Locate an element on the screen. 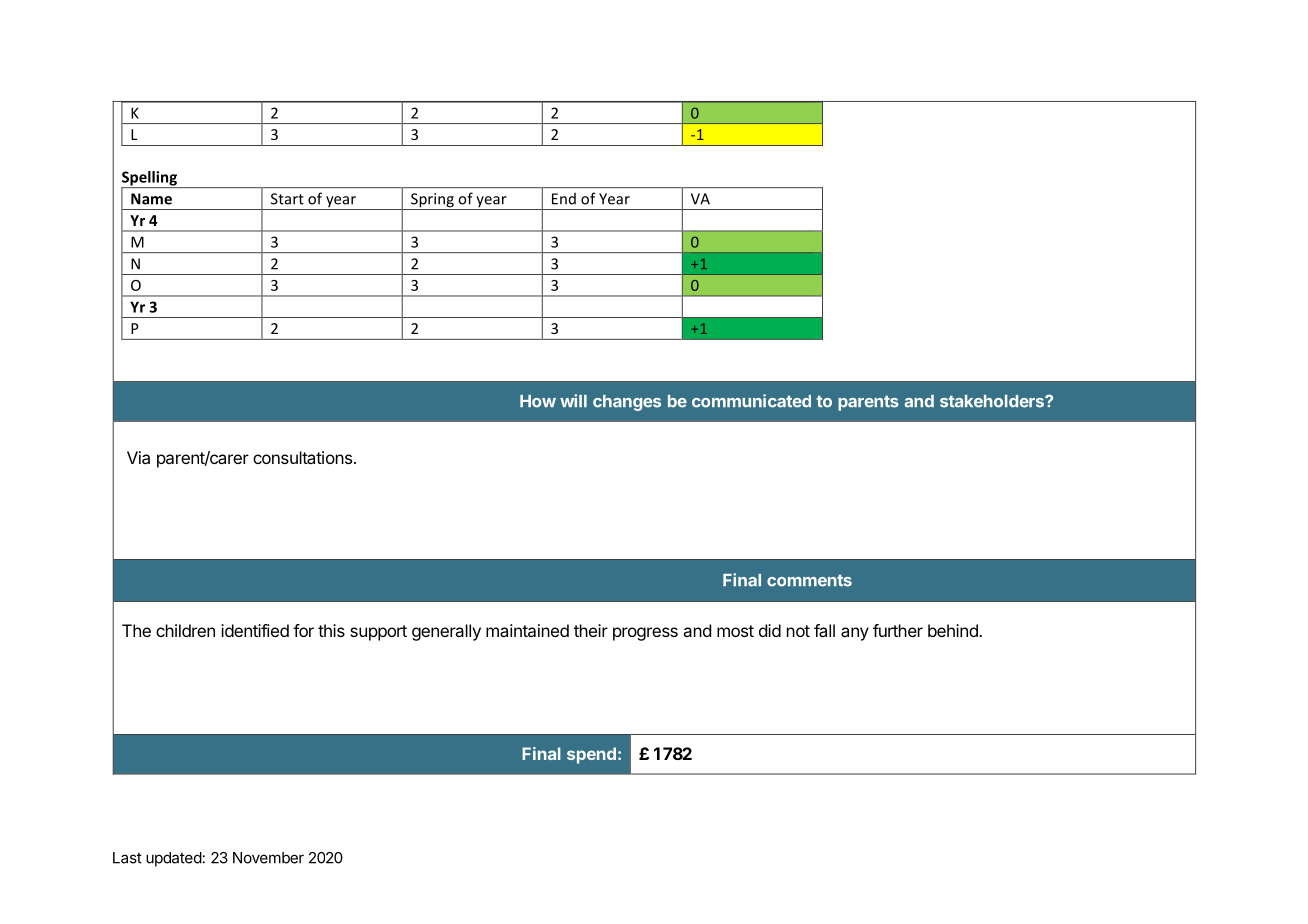 Image resolution: width=1308 pixels, height=924 pixels. Start is located at coordinates (287, 199).
